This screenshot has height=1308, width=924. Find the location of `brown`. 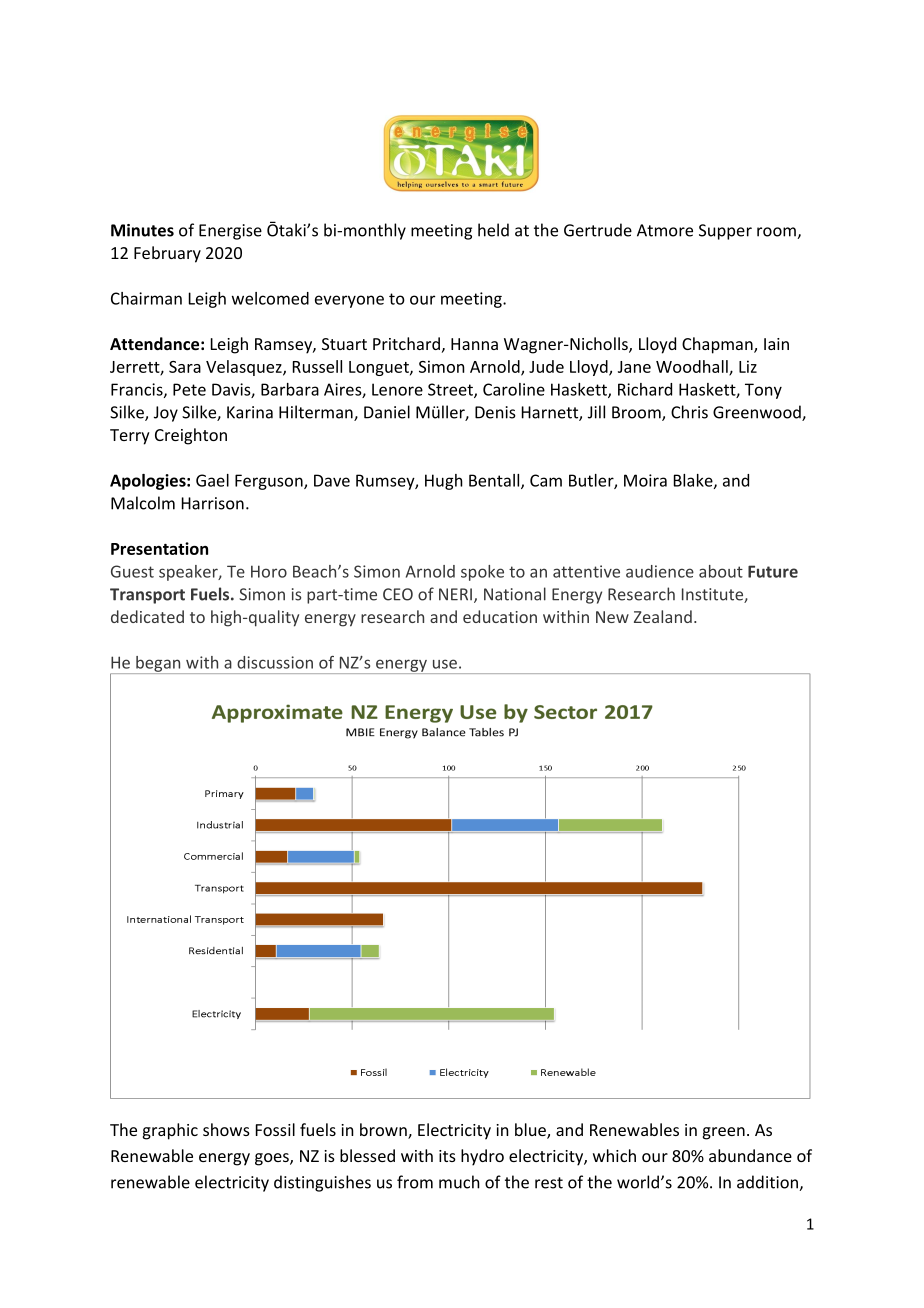

brown is located at coordinates (384, 1131).
